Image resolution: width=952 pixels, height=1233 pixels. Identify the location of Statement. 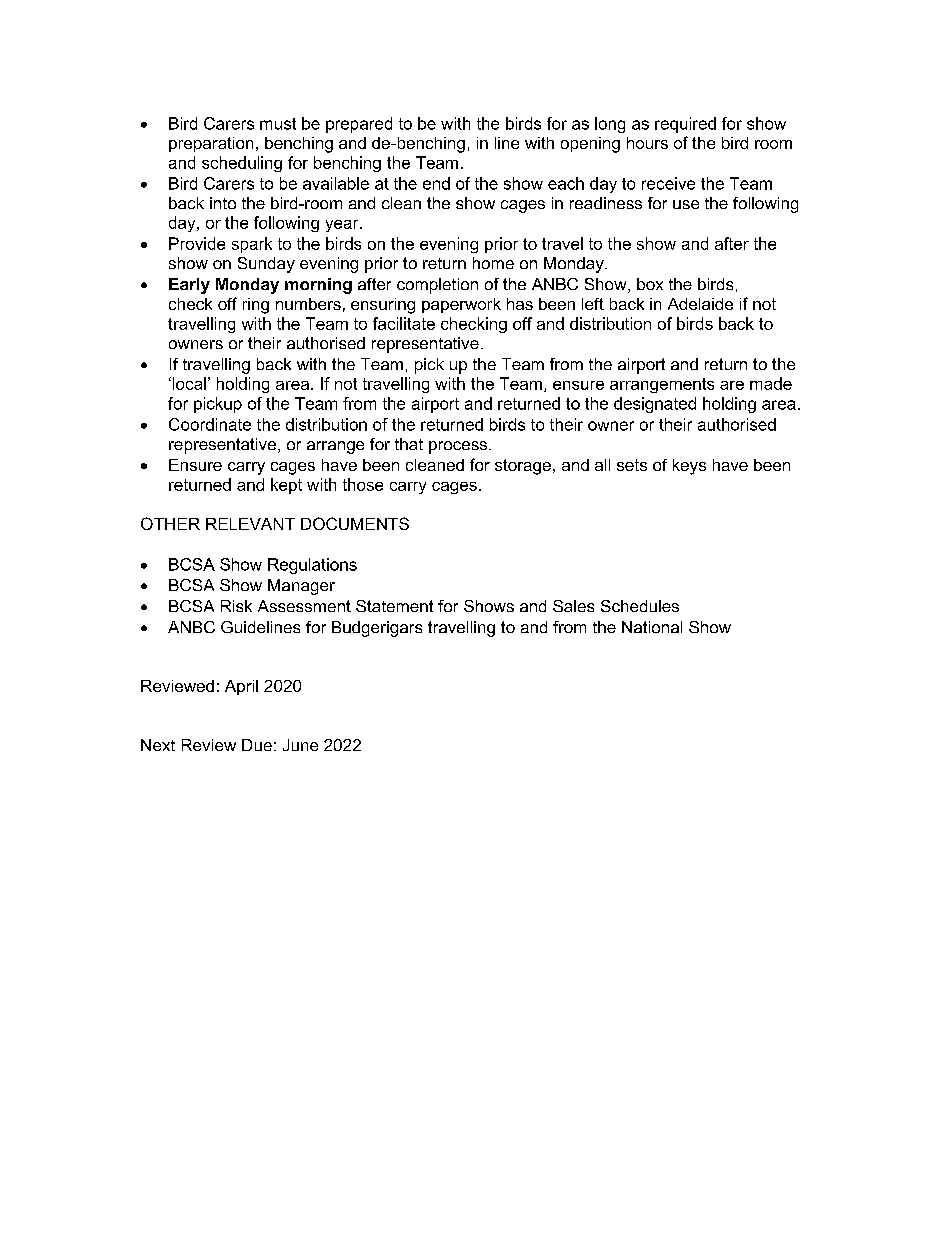
(394, 606).
